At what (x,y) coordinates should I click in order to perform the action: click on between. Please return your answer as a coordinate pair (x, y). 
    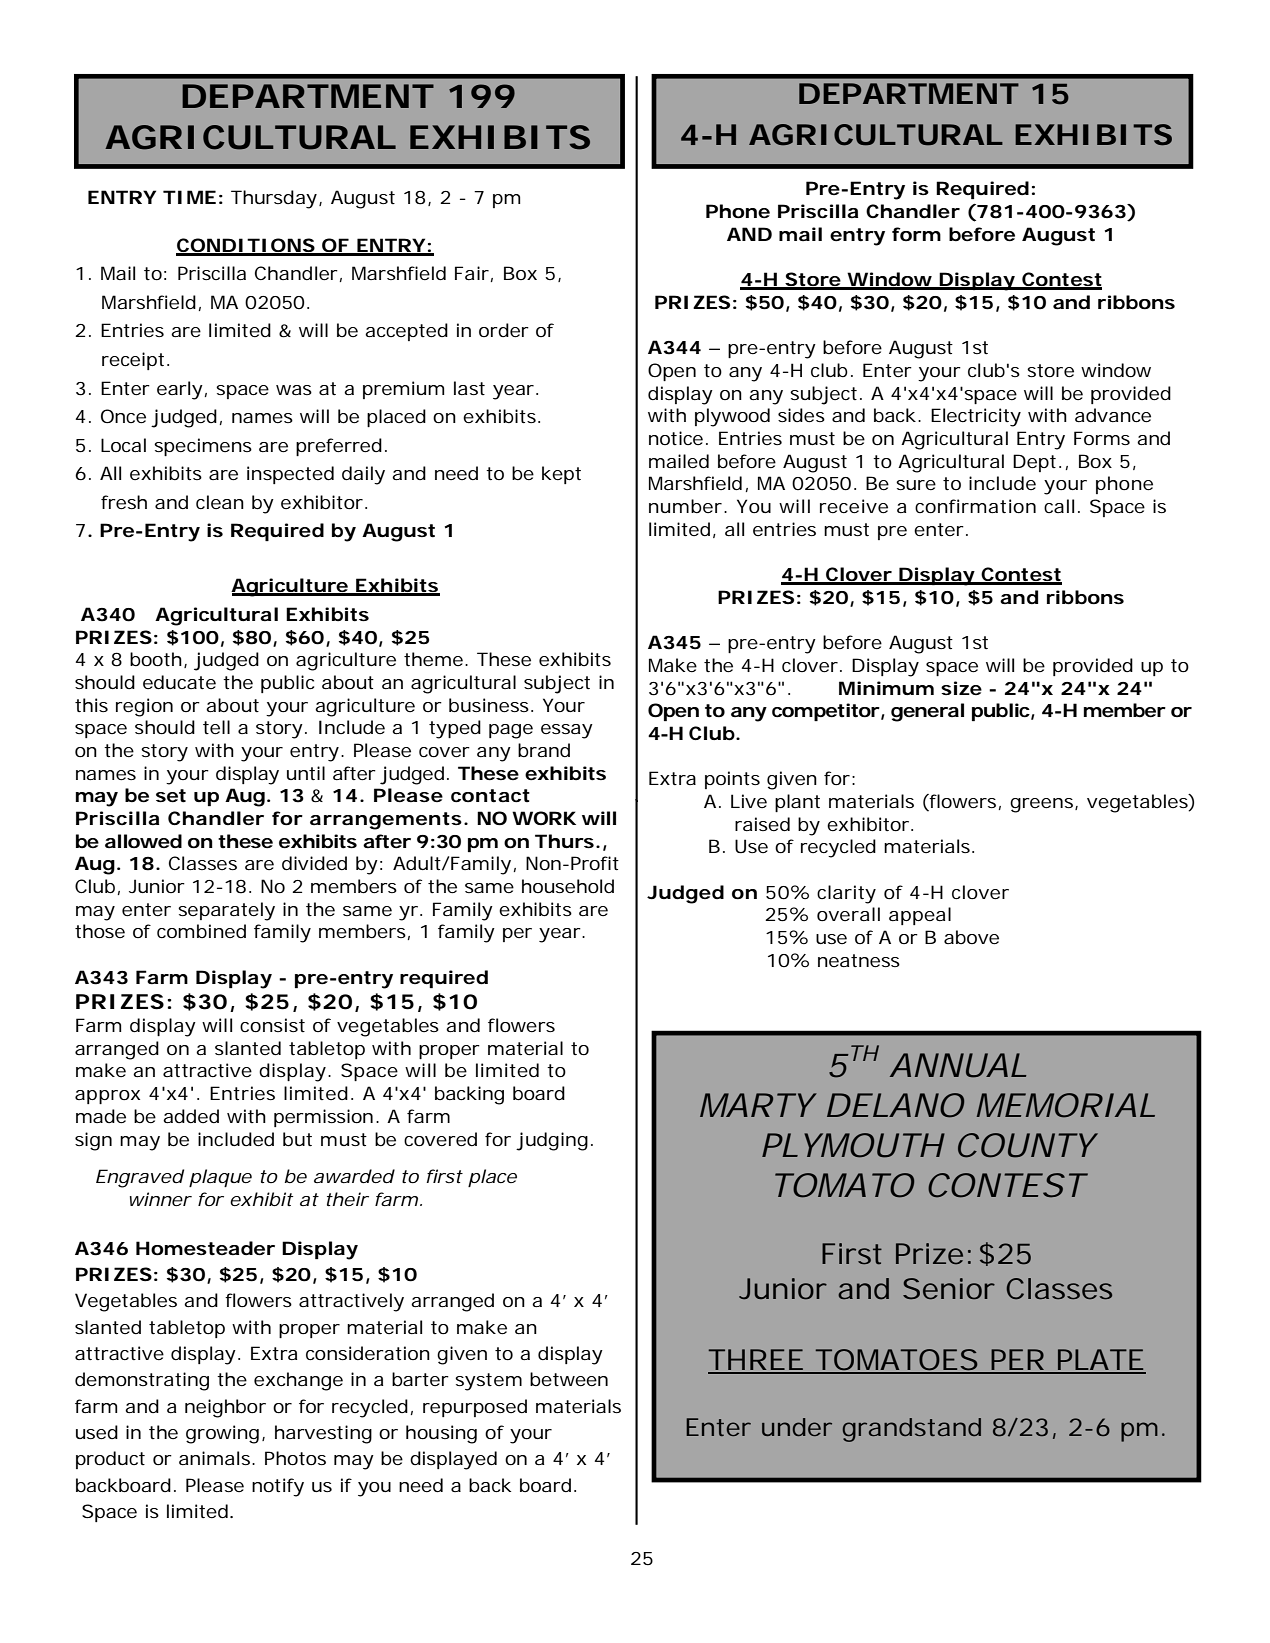
    Looking at the image, I should click on (569, 1379).
